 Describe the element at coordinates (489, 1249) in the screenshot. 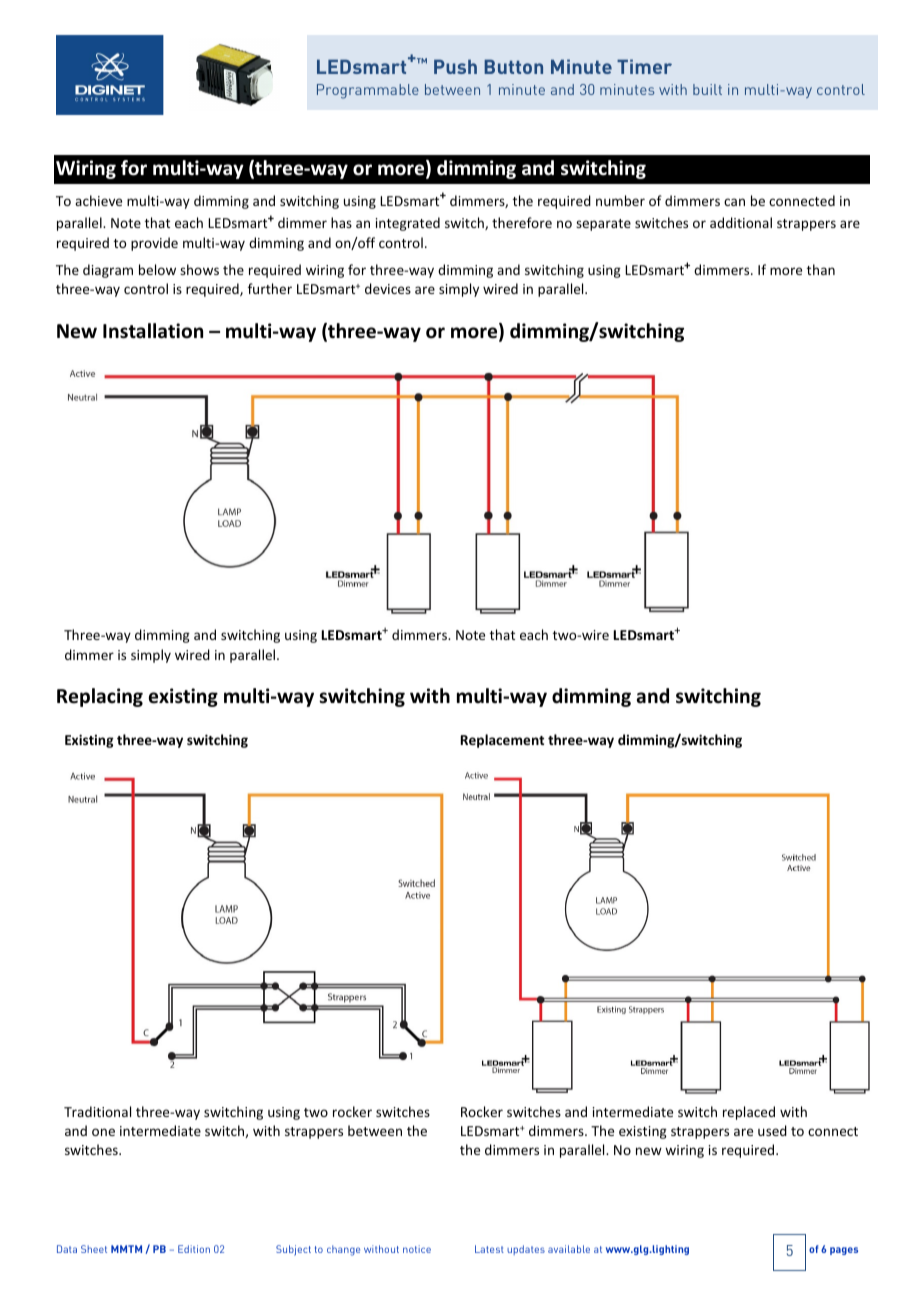

I see `Latest` at that location.
